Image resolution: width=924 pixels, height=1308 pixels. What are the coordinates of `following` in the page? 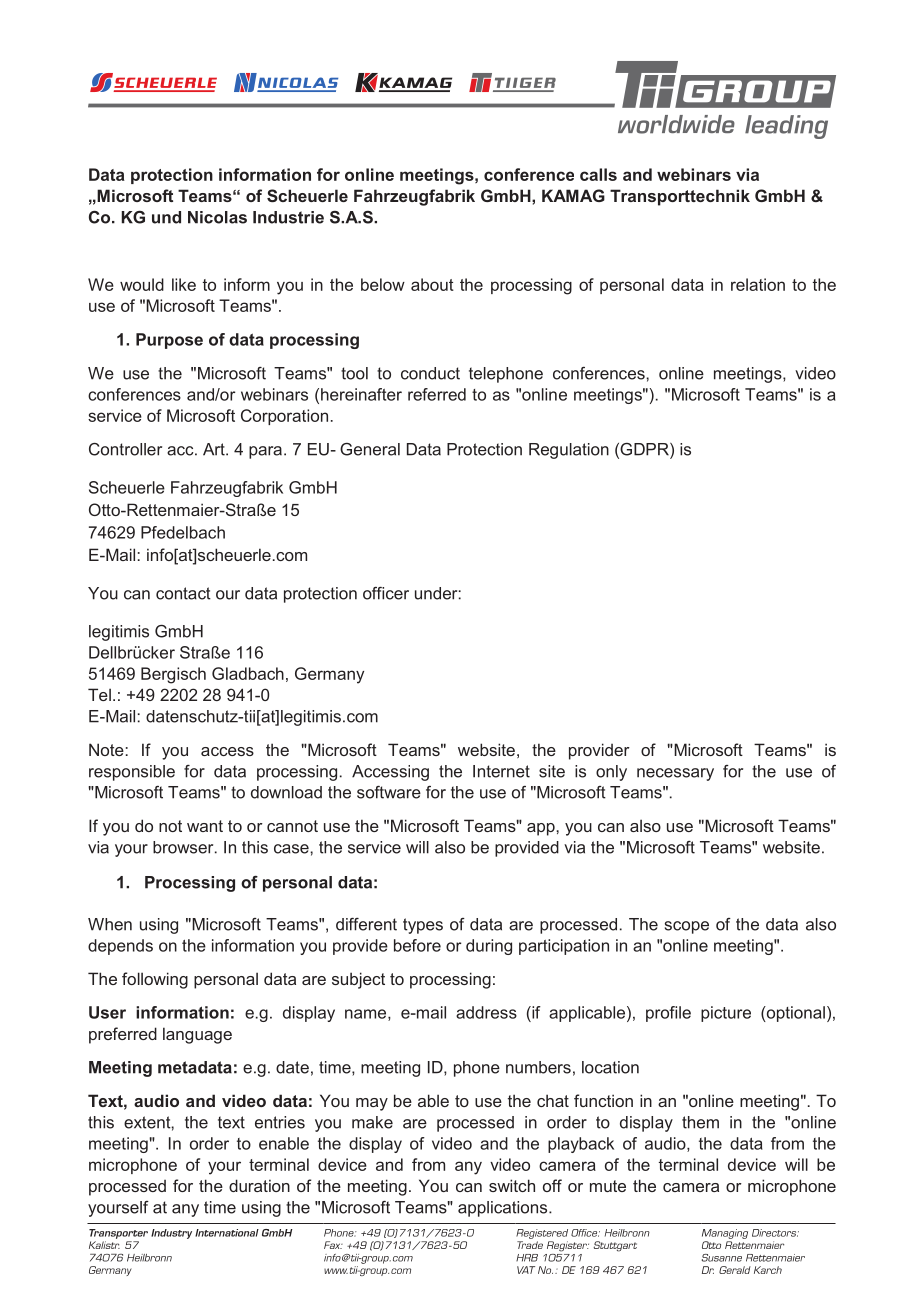 It's located at (155, 980).
